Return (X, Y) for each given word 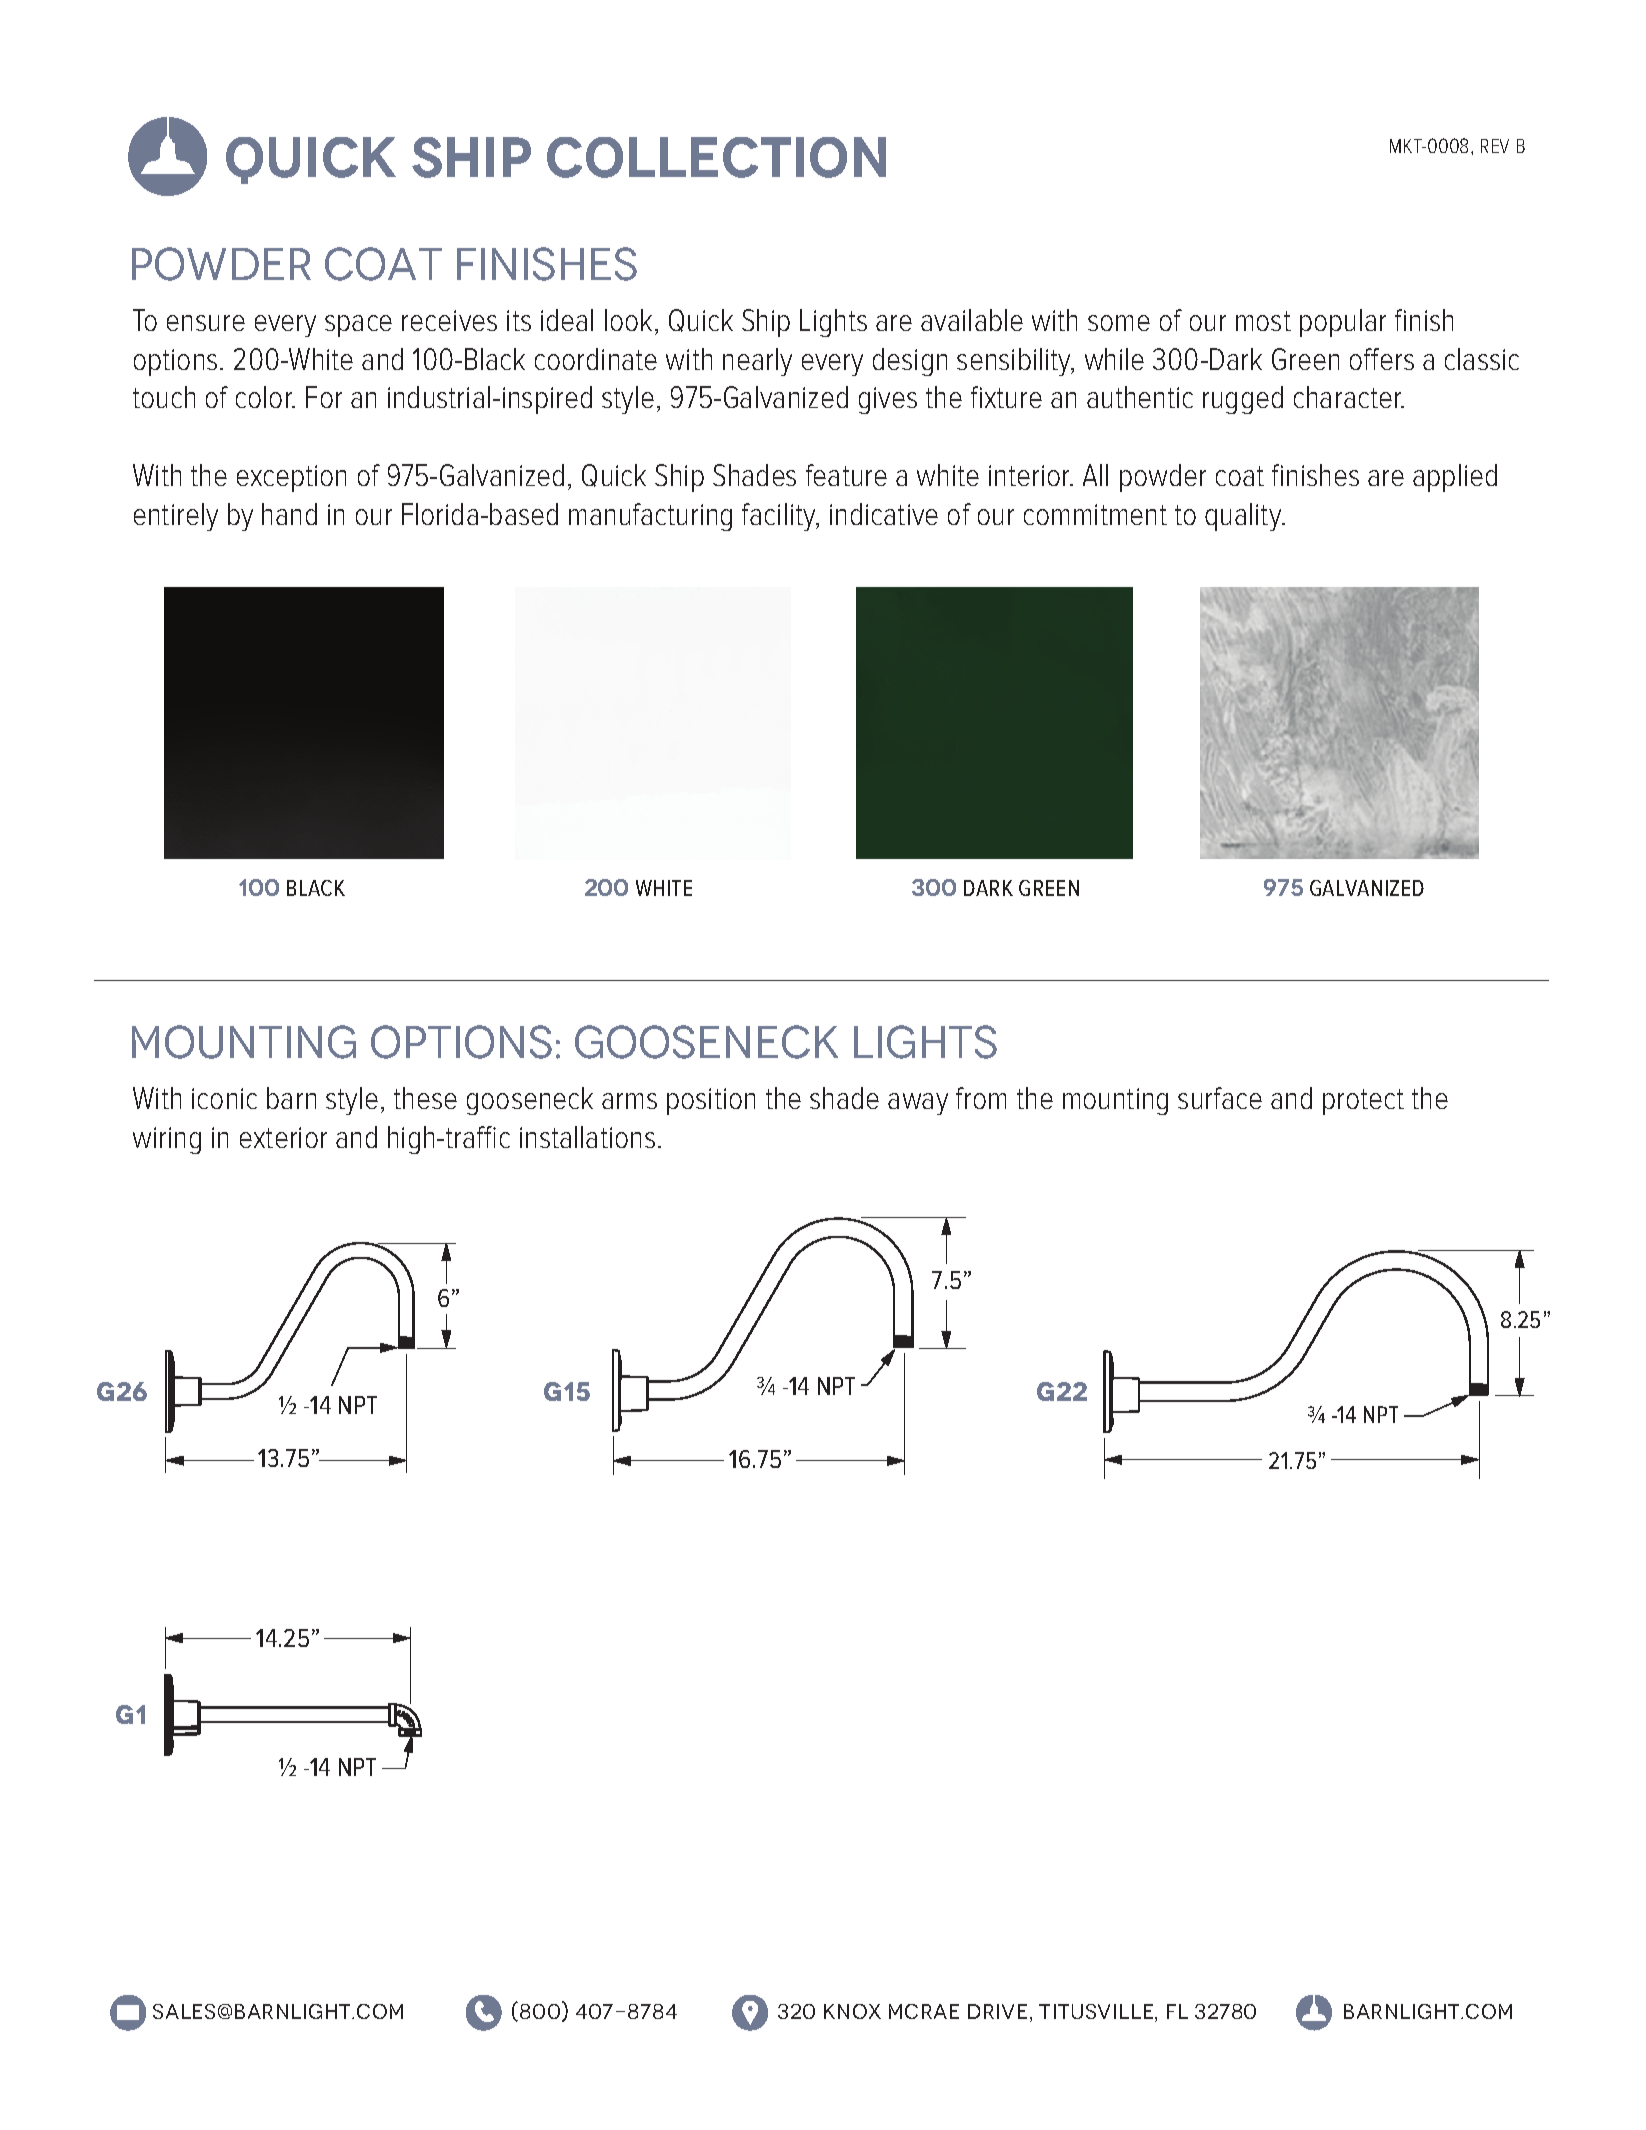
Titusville (1097, 2013)
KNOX (852, 2011)
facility (780, 517)
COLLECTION (716, 157)
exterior (283, 1137)
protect (1363, 1102)
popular (1343, 323)
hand (289, 514)
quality (1244, 517)
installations (587, 1137)
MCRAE (924, 2011)
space (358, 326)
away (918, 1104)
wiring (167, 1140)
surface (1220, 1098)
